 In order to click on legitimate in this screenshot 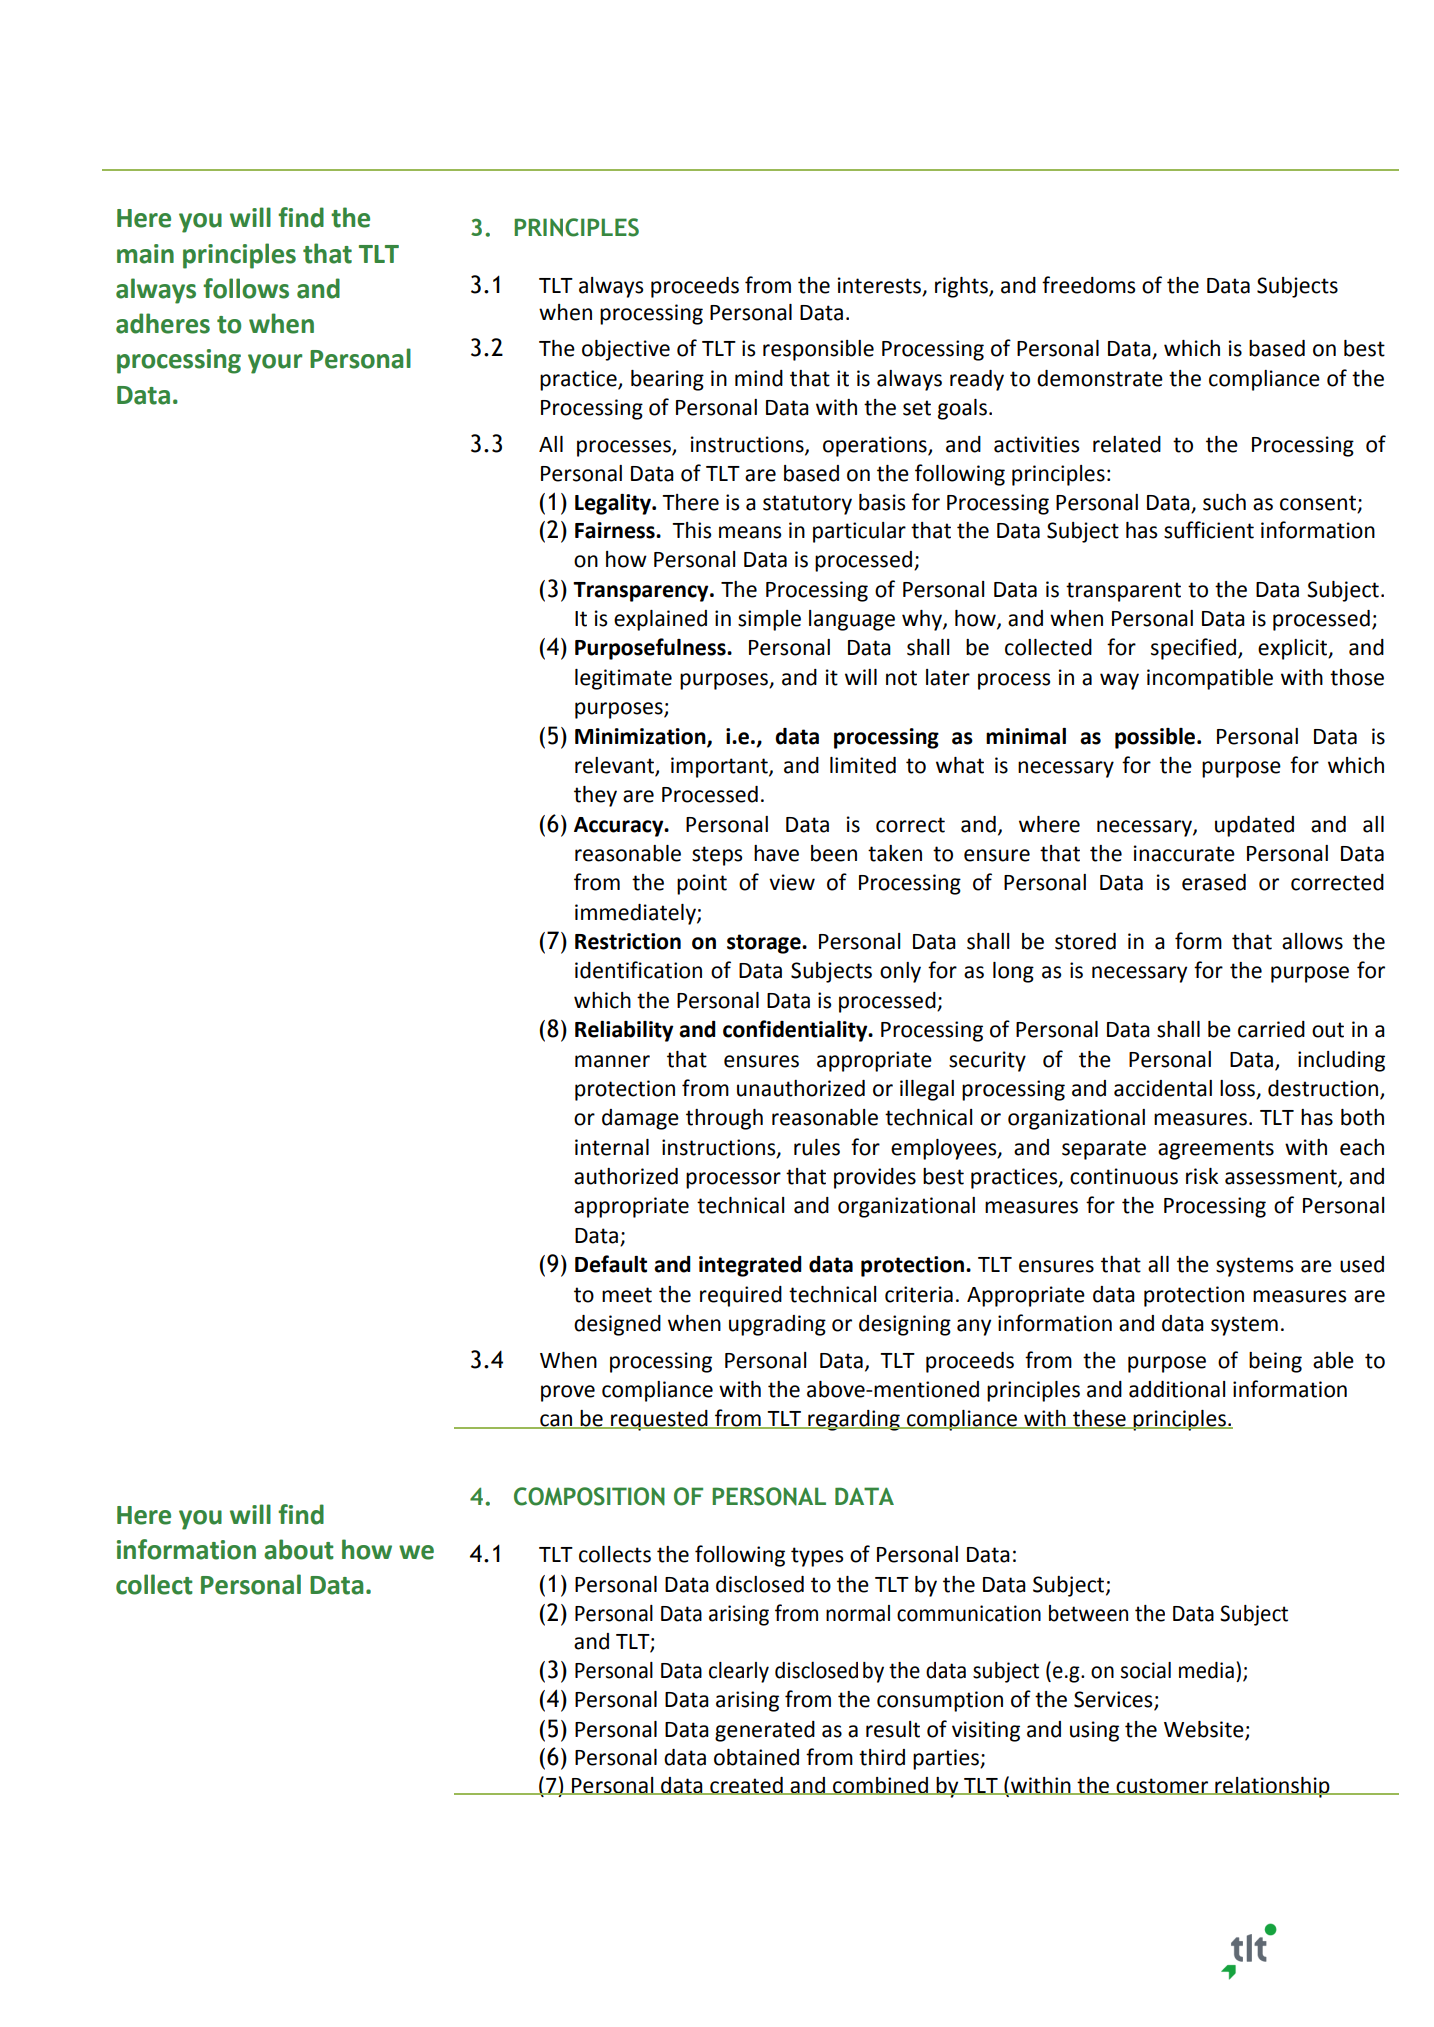, I will do `click(623, 679)`.
